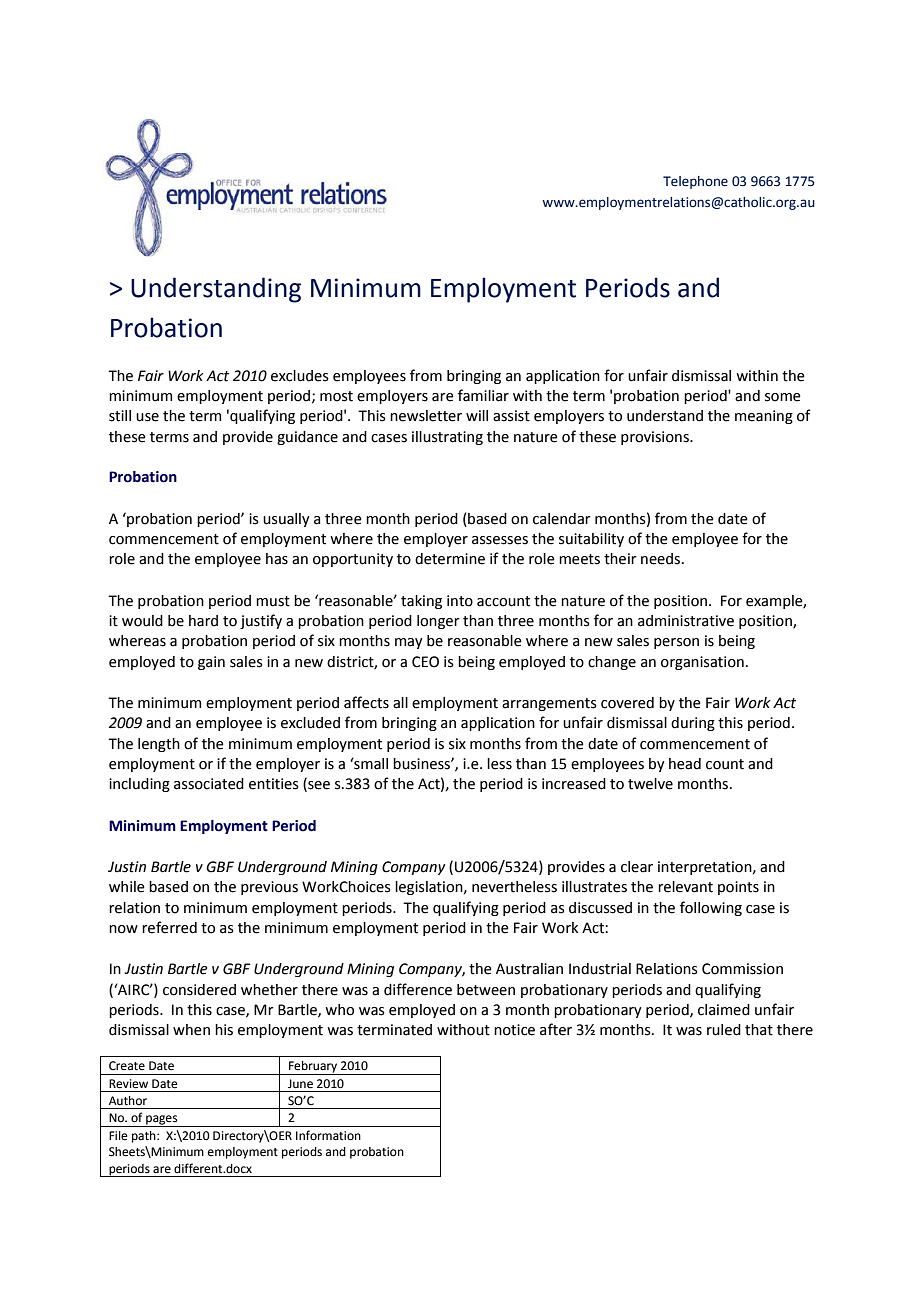 This screenshot has height=1308, width=924. Describe the element at coordinates (702, 663) in the screenshot. I see `organisation` at that location.
